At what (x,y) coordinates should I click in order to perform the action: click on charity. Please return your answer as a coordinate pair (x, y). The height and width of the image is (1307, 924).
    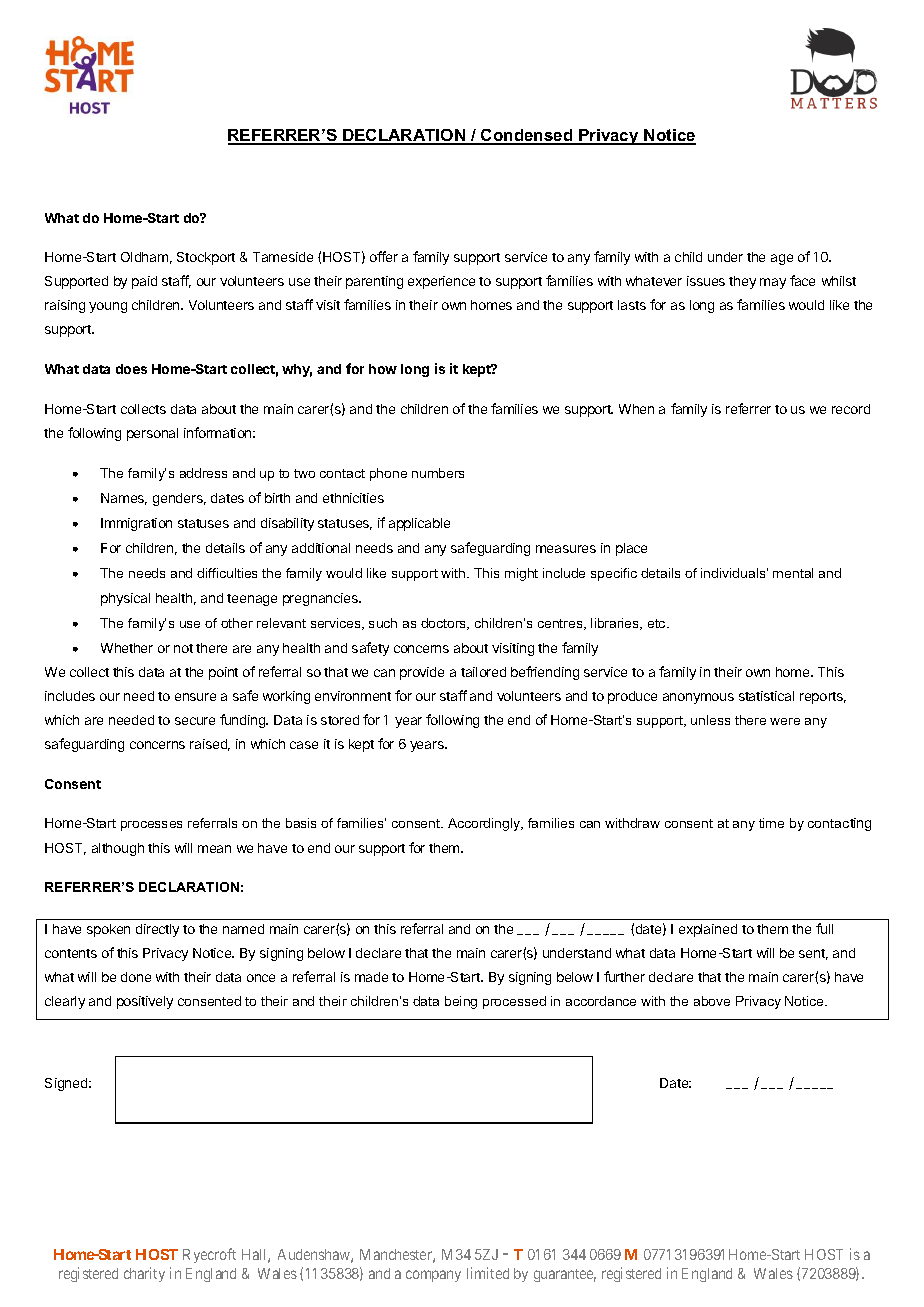
    Looking at the image, I should click on (144, 1274).
